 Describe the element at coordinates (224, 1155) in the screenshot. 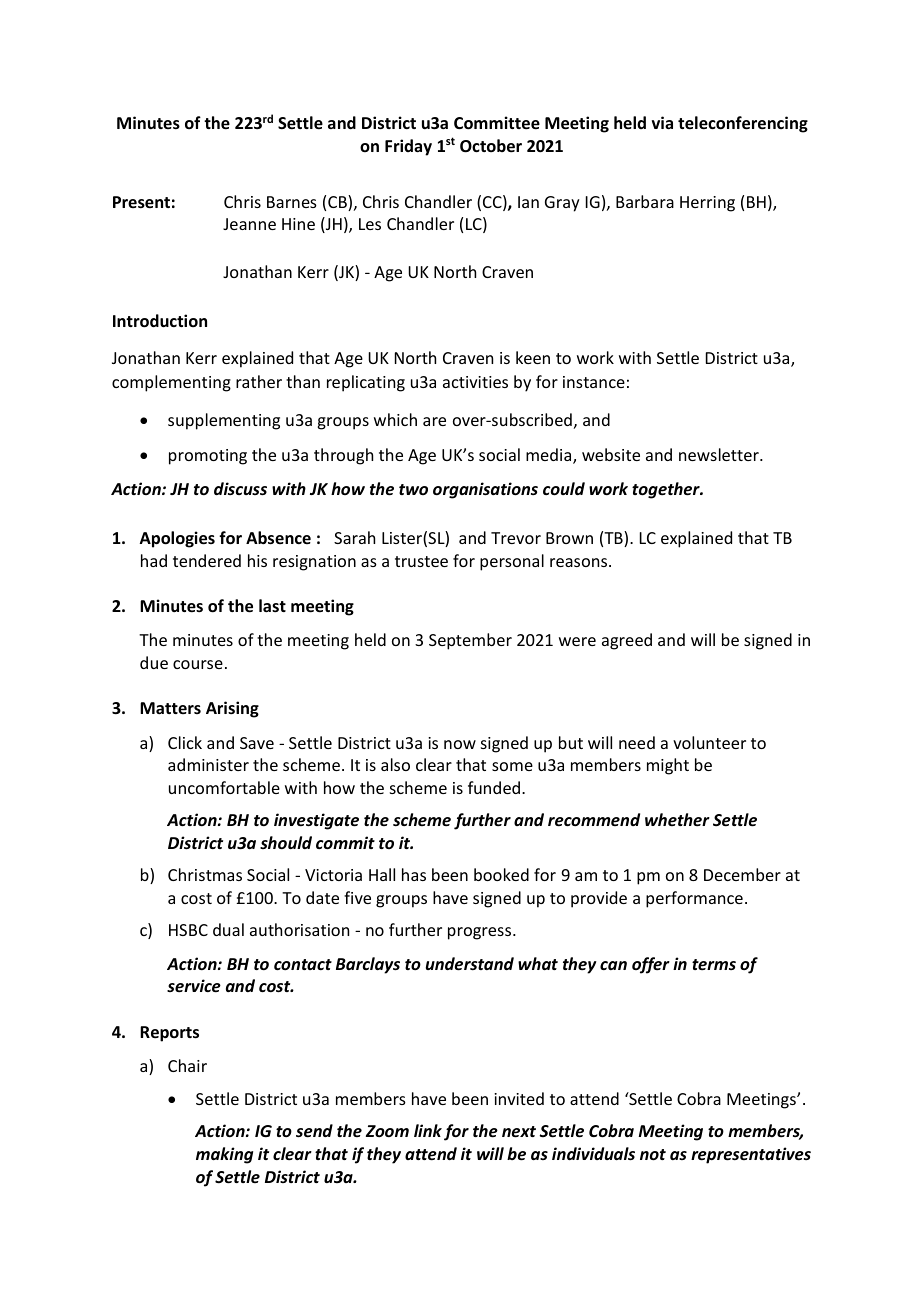

I see `making` at that location.
